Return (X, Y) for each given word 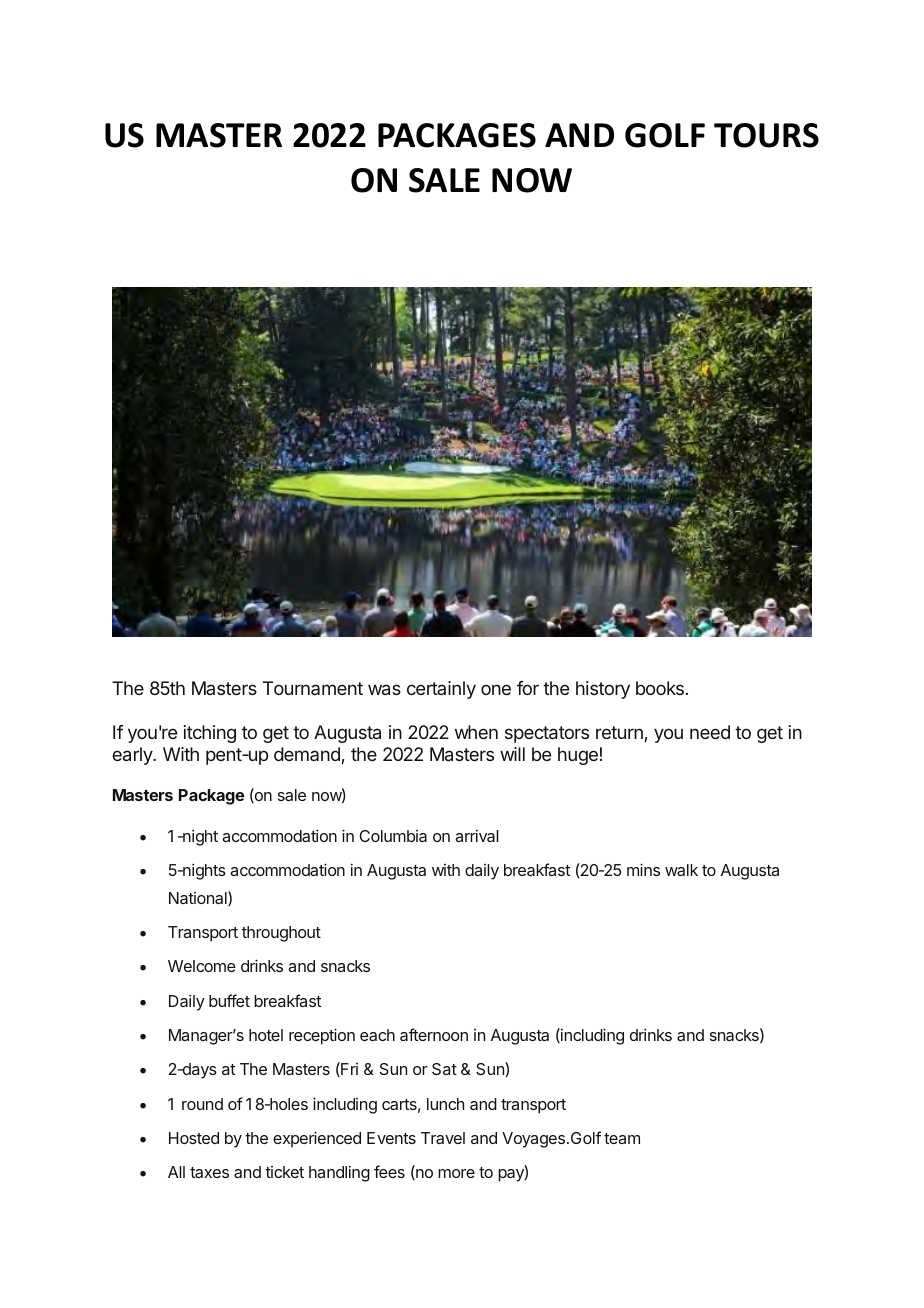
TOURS (766, 135)
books (660, 688)
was (384, 689)
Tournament (313, 688)
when (476, 732)
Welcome (202, 966)
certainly (441, 690)
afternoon (434, 1034)
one (496, 689)
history (603, 690)
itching (210, 734)
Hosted (194, 1138)
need (710, 732)
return (620, 734)
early (133, 756)
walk (681, 870)
